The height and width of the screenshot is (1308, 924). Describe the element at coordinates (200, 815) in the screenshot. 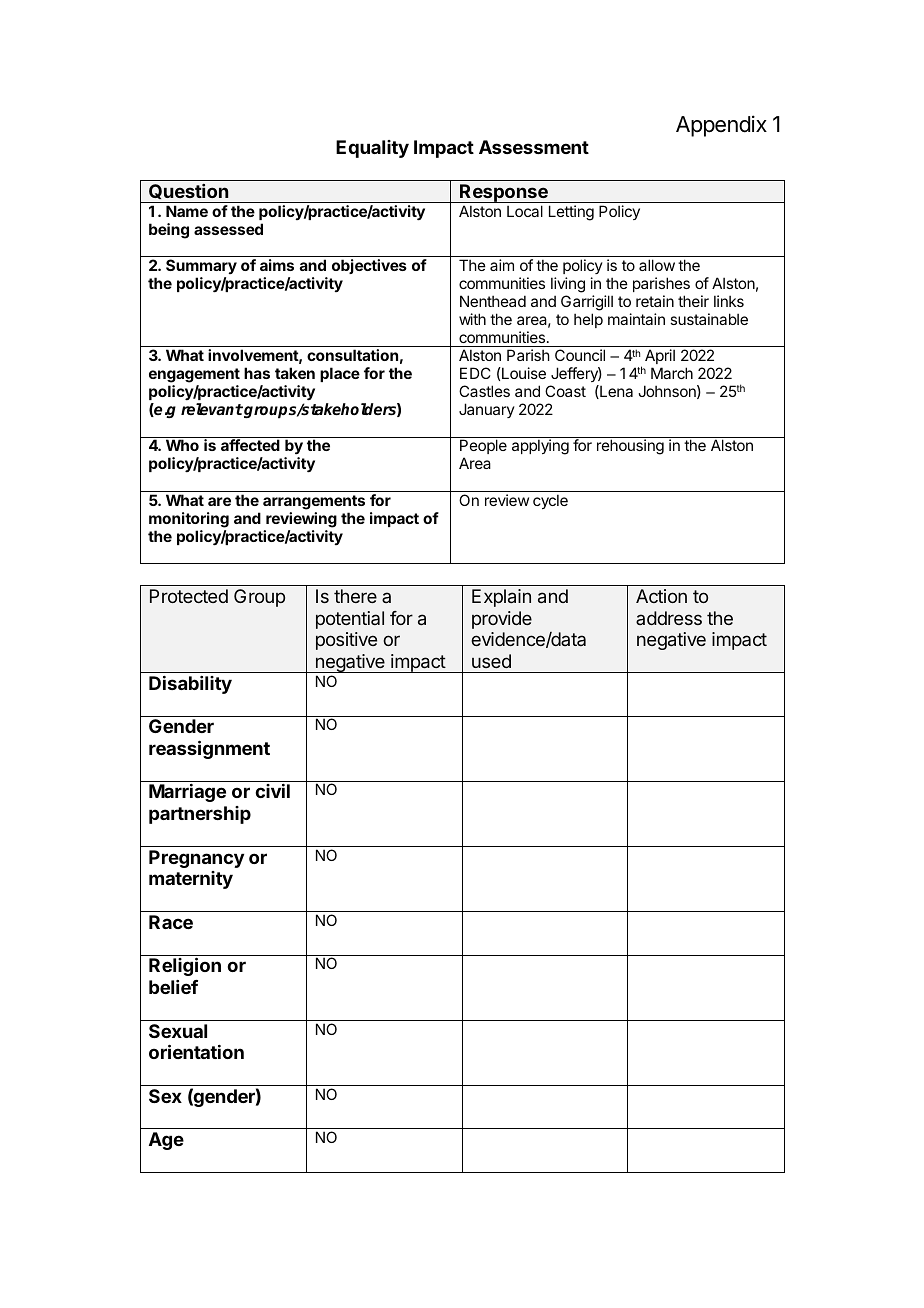

I see `partnership` at that location.
